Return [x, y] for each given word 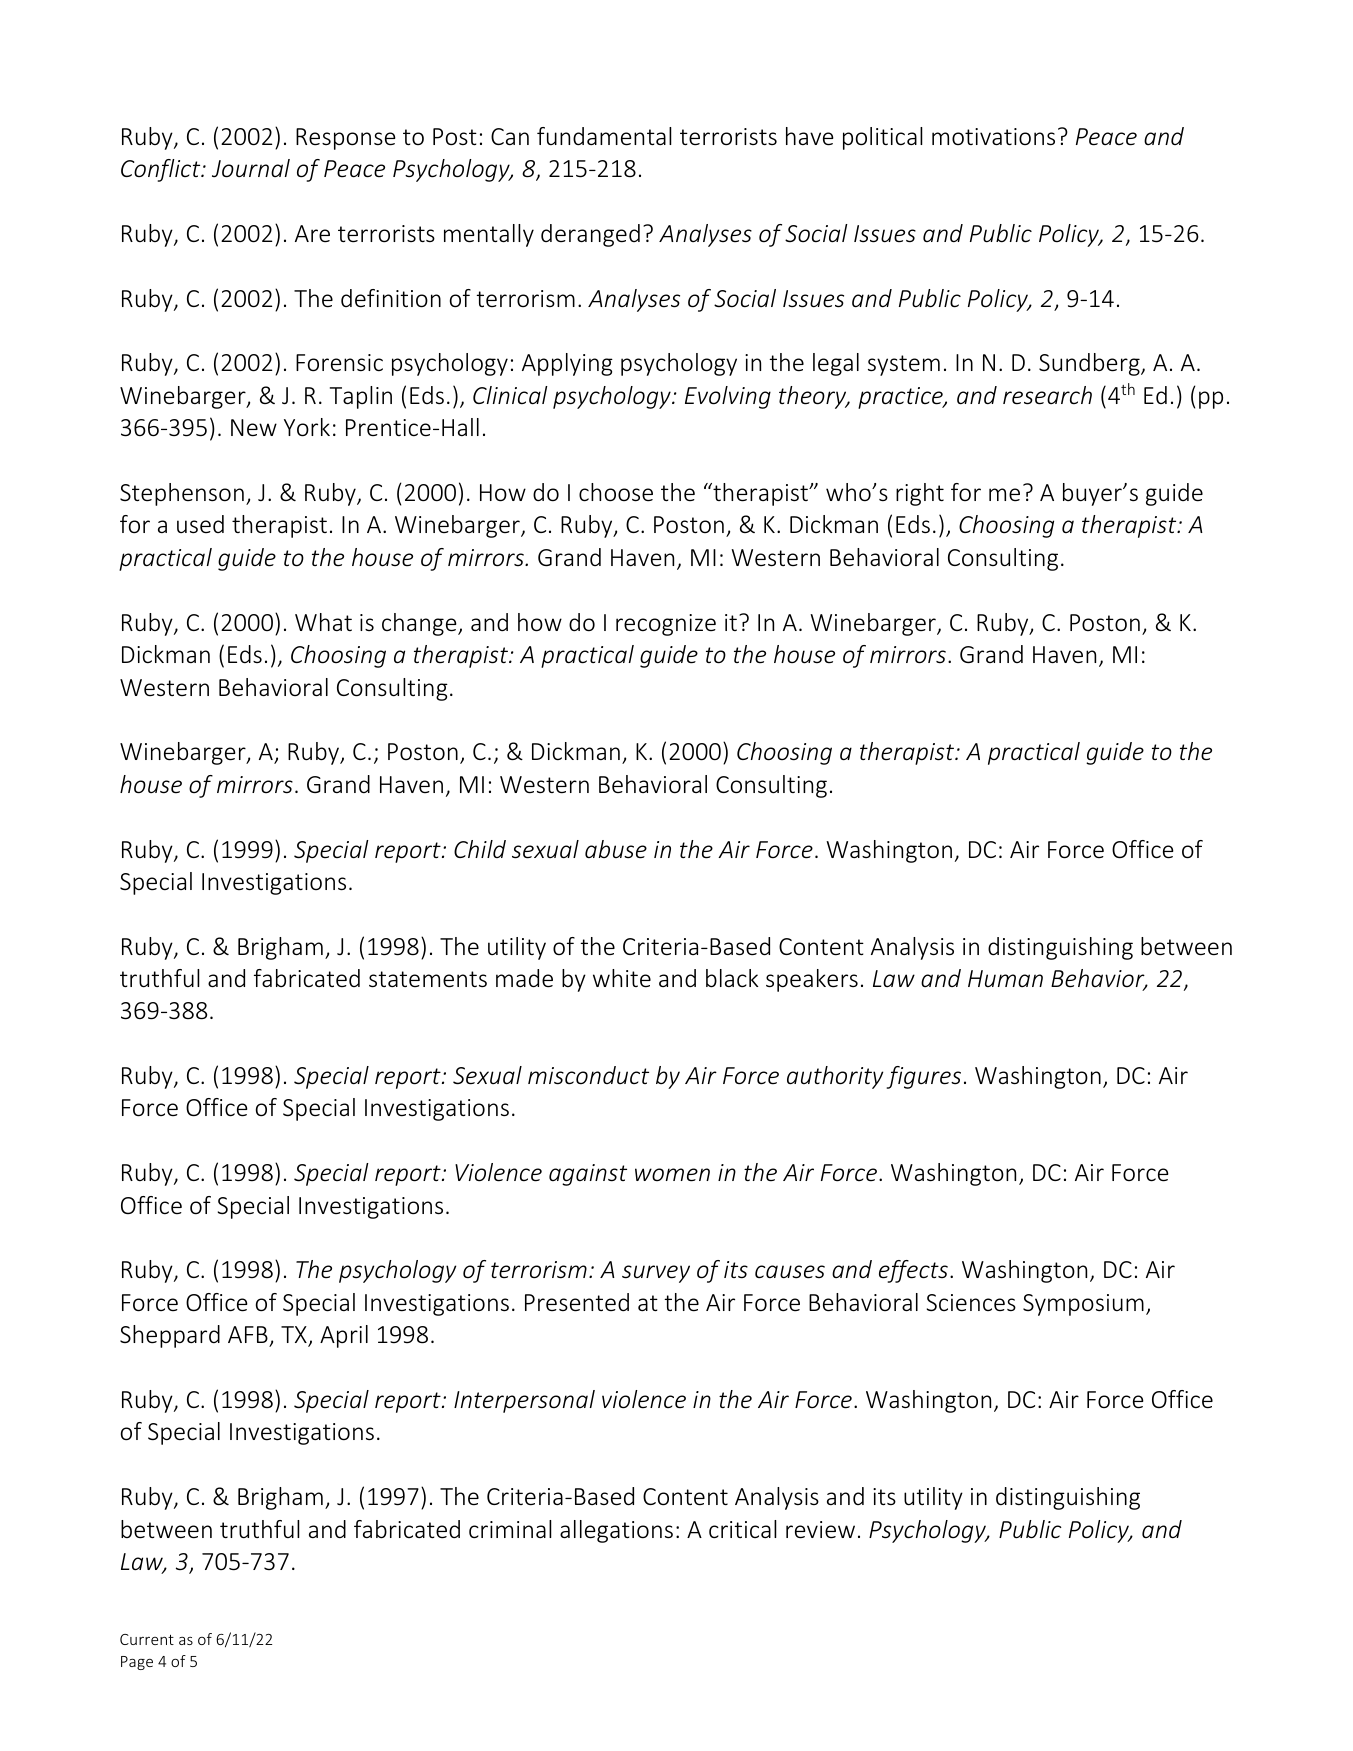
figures [924, 1077]
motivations [993, 137]
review [820, 1530]
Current [147, 1639]
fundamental [604, 136]
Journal [251, 168]
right [920, 494]
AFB [248, 1334]
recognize [666, 625]
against [588, 1175]
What [323, 622]
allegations [616, 1531]
